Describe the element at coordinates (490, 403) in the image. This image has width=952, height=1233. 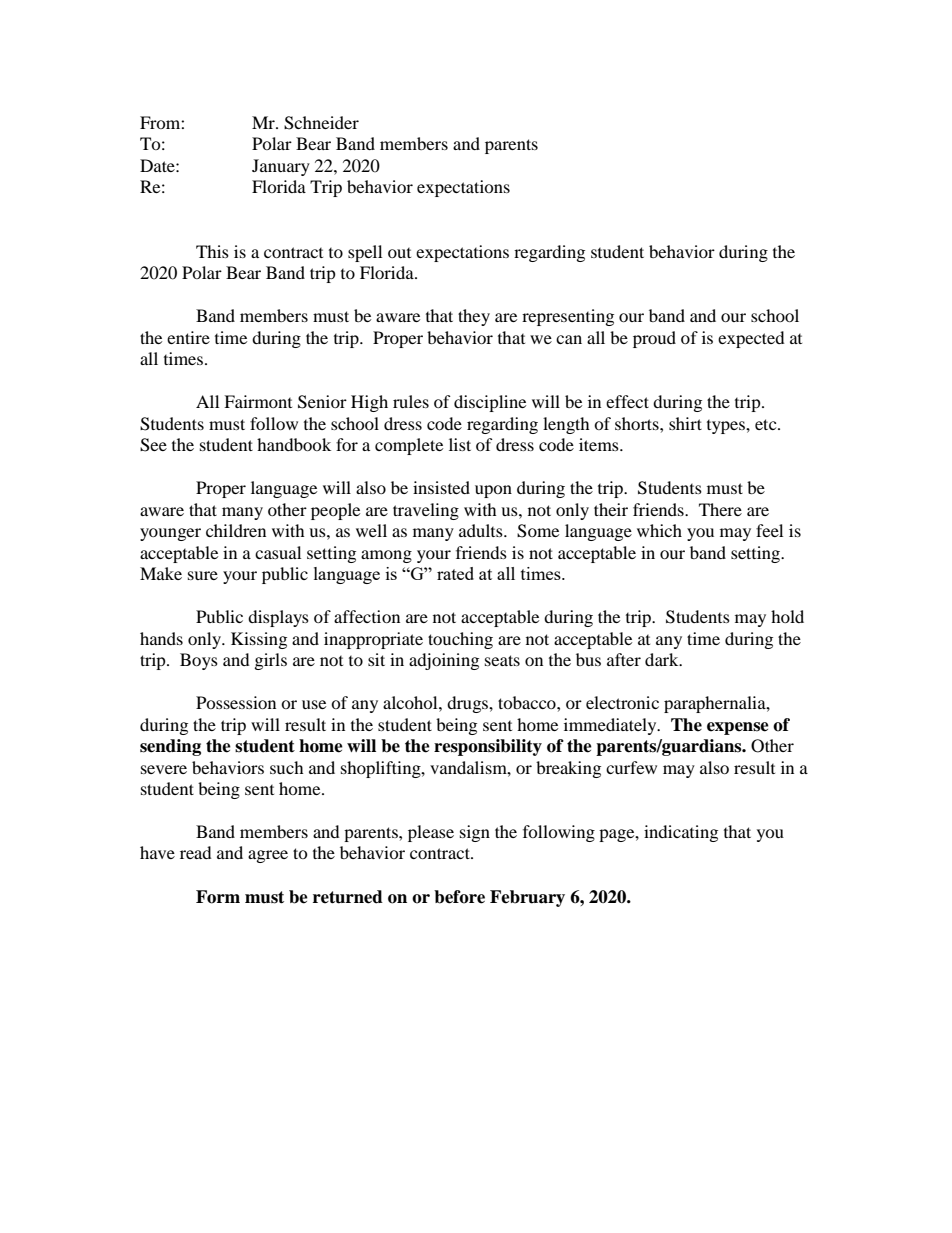
I see `discipline` at that location.
